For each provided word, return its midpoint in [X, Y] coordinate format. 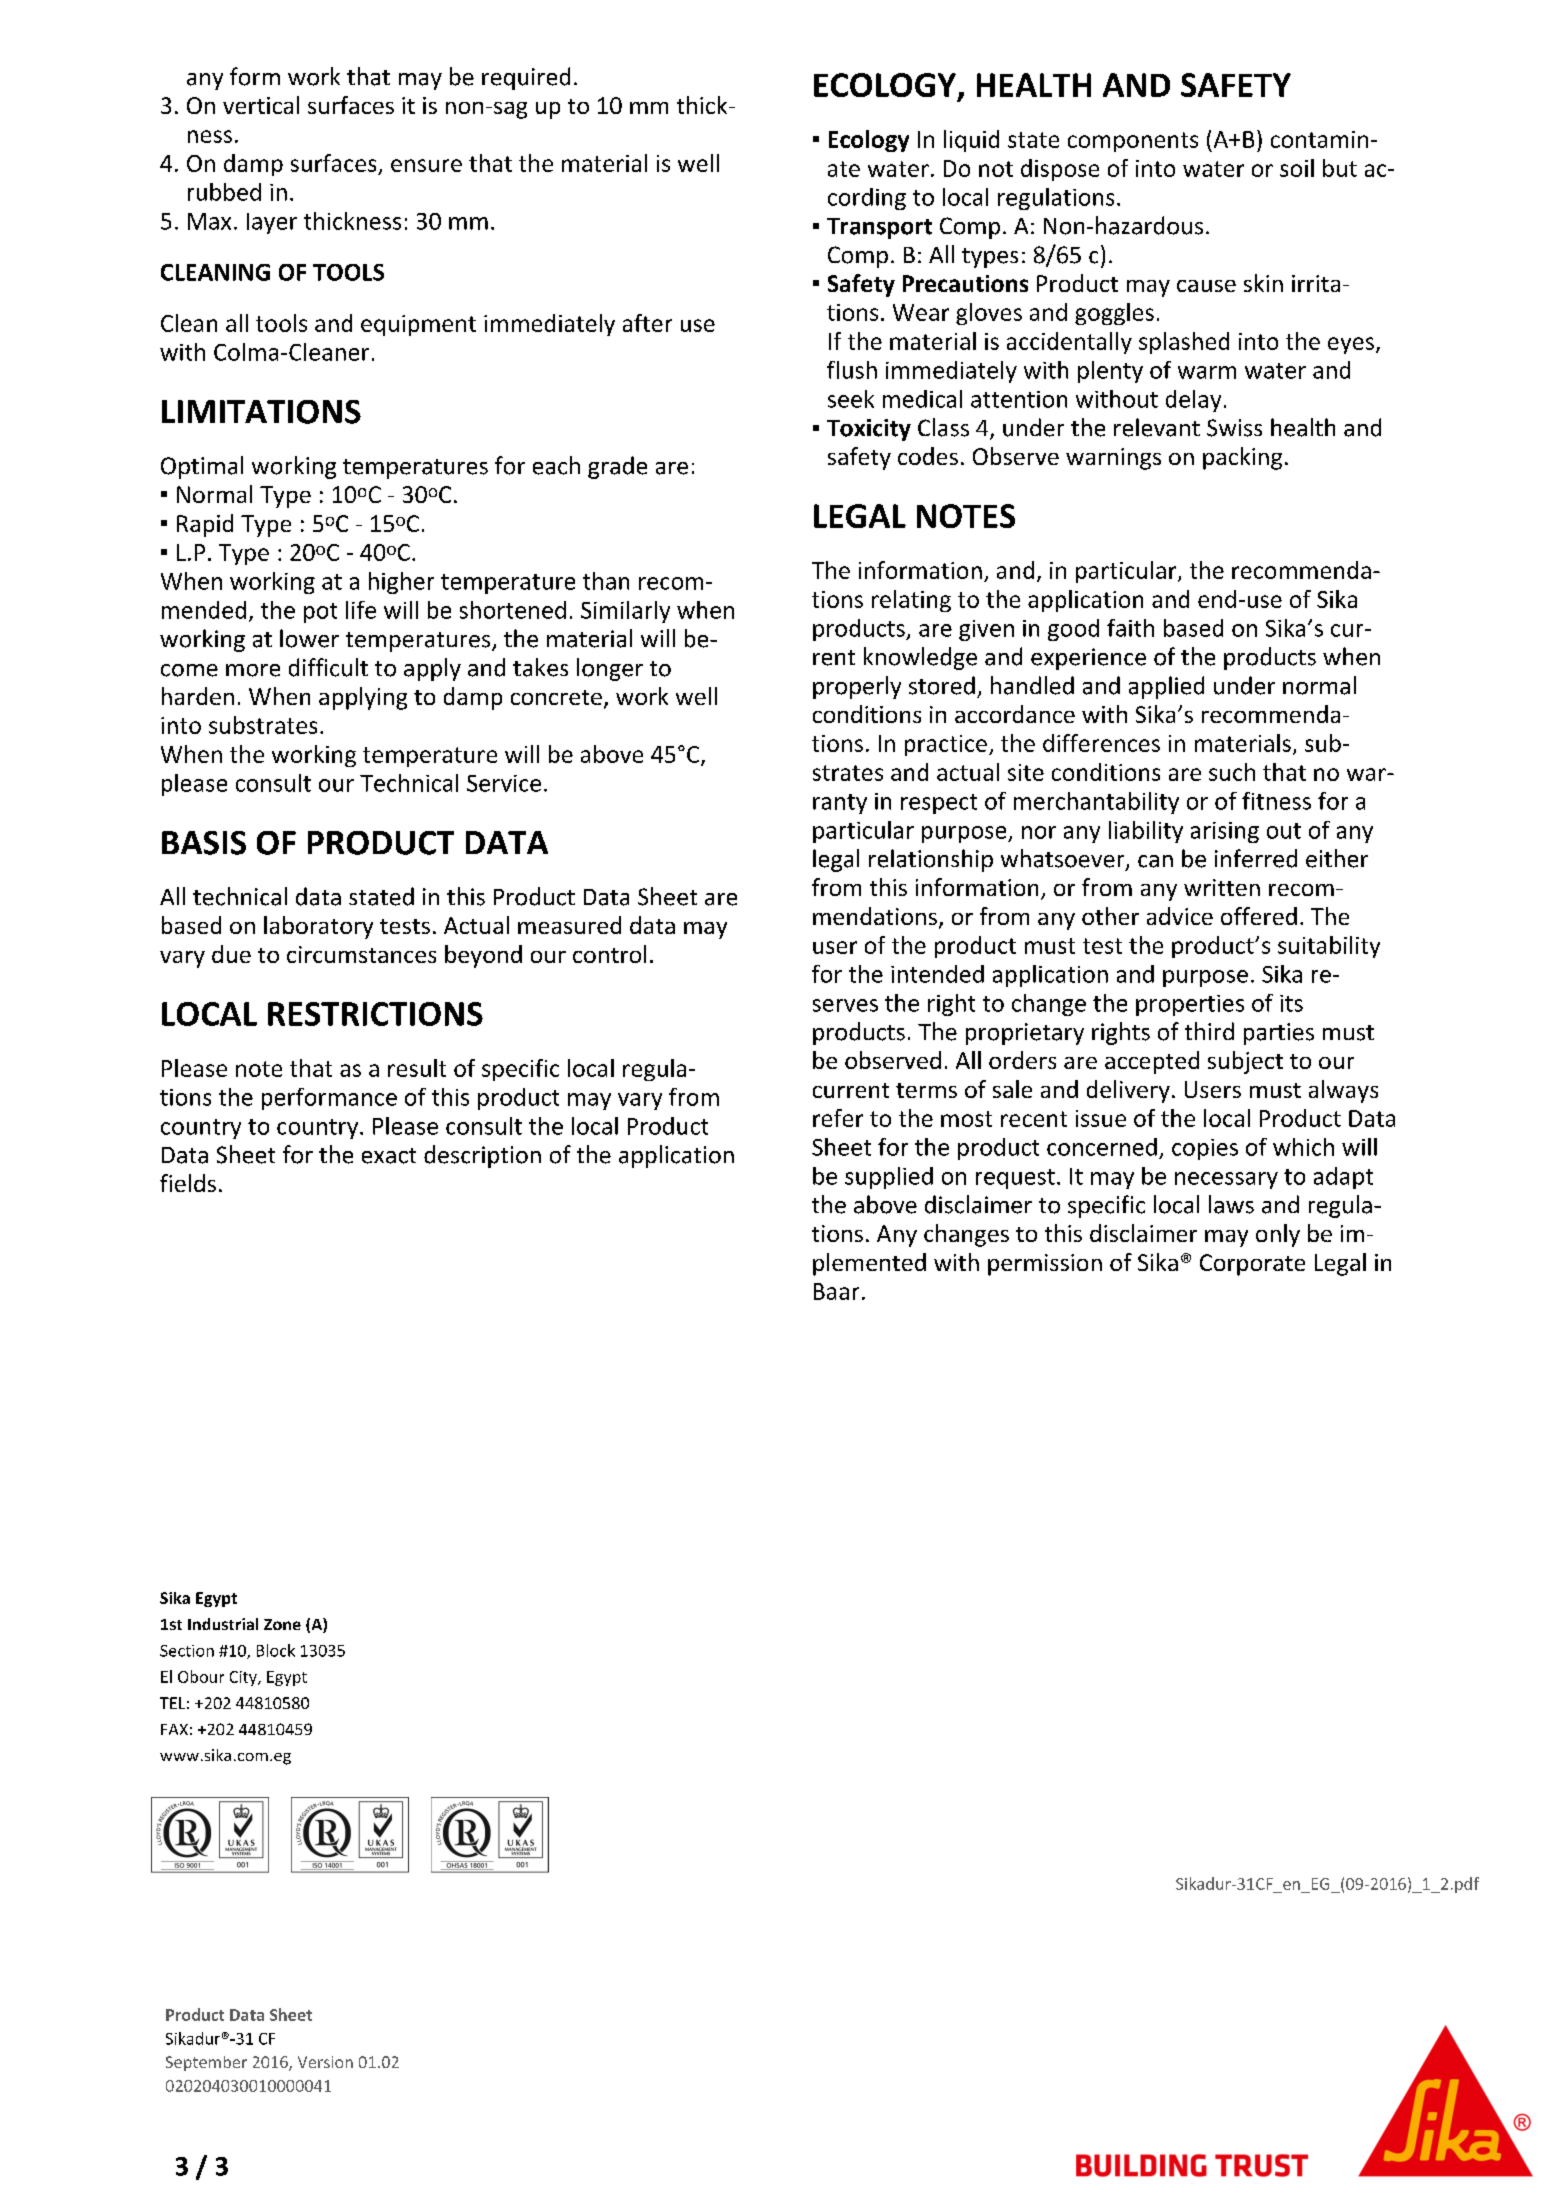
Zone [282, 1624]
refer [838, 1118]
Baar [836, 1291]
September [206, 2063]
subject [1245, 1062]
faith [1130, 628]
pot [320, 613]
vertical [261, 105]
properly [857, 687]
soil [1297, 168]
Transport [879, 228]
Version [325, 2062]
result [417, 1068]
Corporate [1252, 1265]
